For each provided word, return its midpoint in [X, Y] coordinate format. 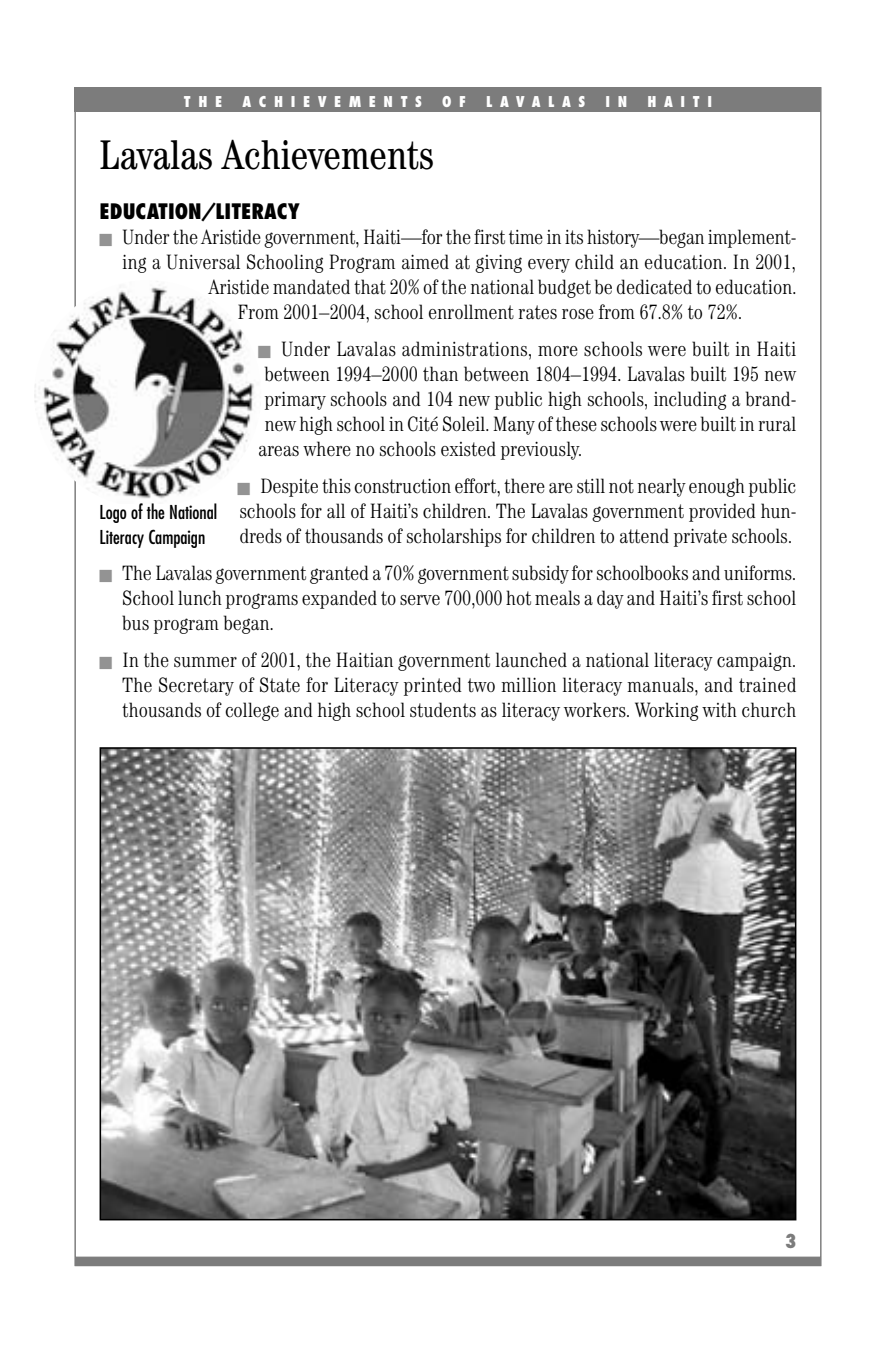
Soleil [465, 424]
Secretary [196, 686]
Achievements [327, 154]
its [574, 237]
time [526, 237]
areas [279, 451]
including [690, 400]
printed [433, 686]
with [719, 710]
